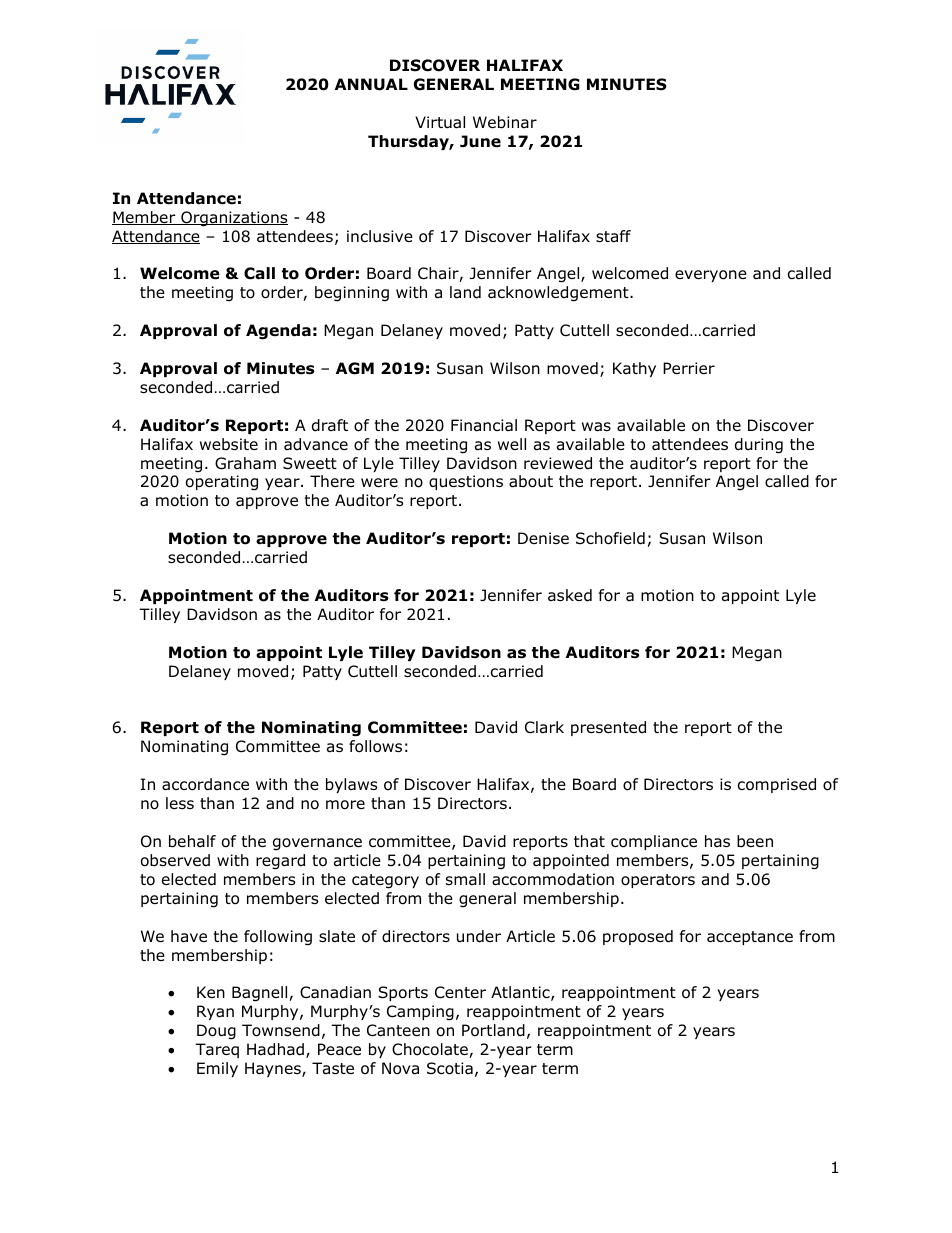  I want to click on Organizations, so click(233, 219).
